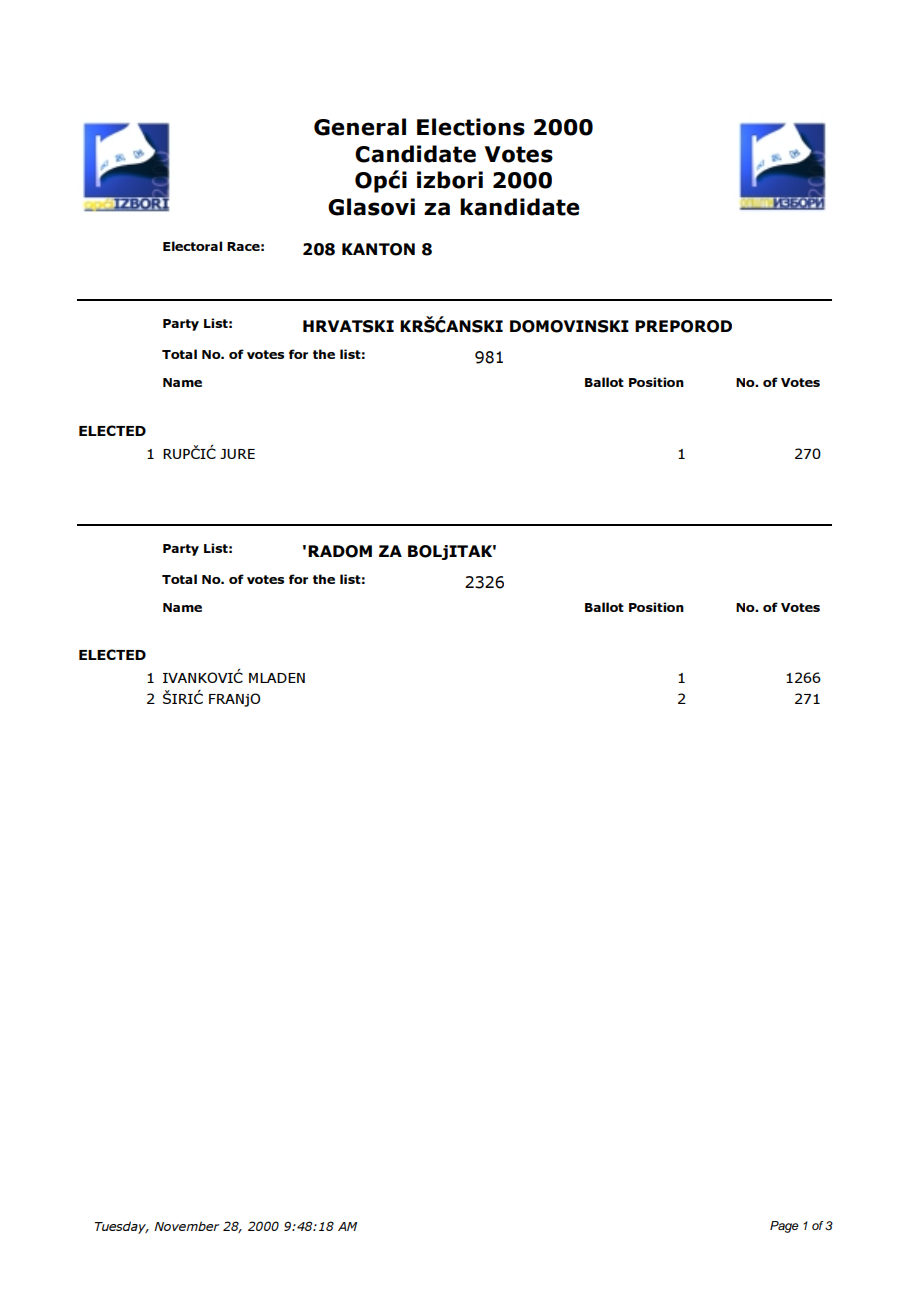  What do you see at coordinates (277, 678) in the document?
I see `MLADEN` at bounding box center [277, 678].
